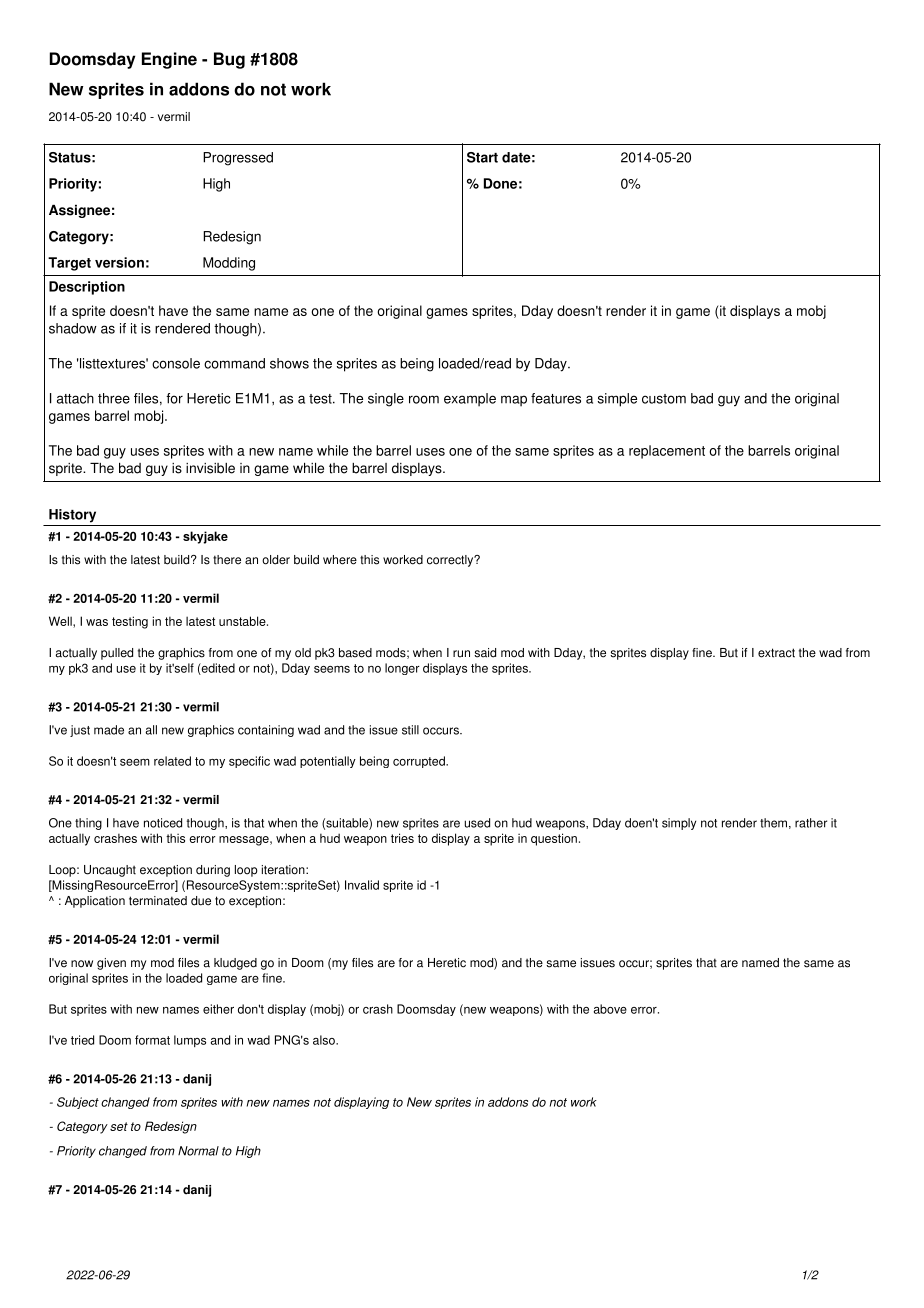 The image size is (924, 1308). I want to click on run, so click(461, 654).
